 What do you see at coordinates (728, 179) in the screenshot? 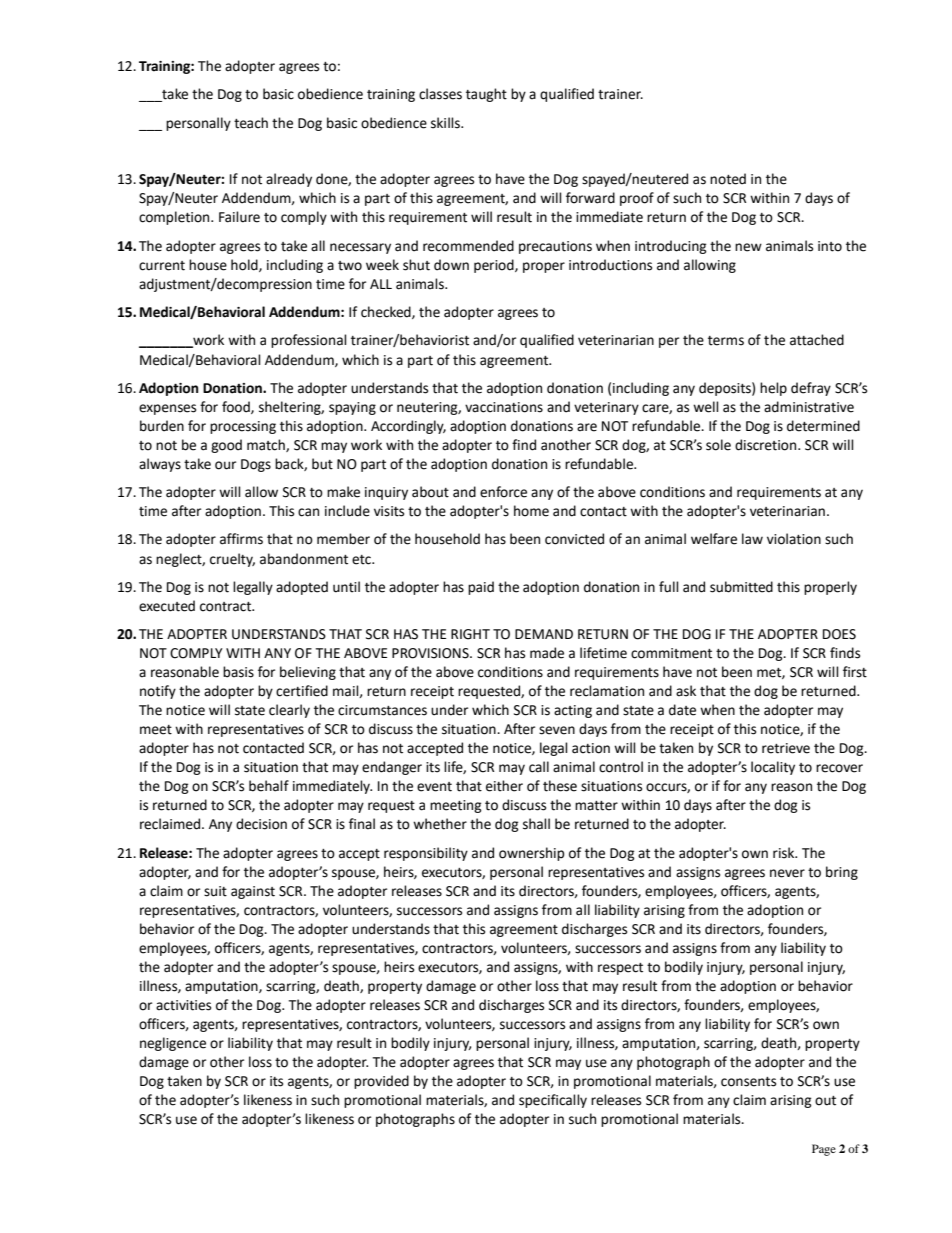
I see `noted` at bounding box center [728, 179].
